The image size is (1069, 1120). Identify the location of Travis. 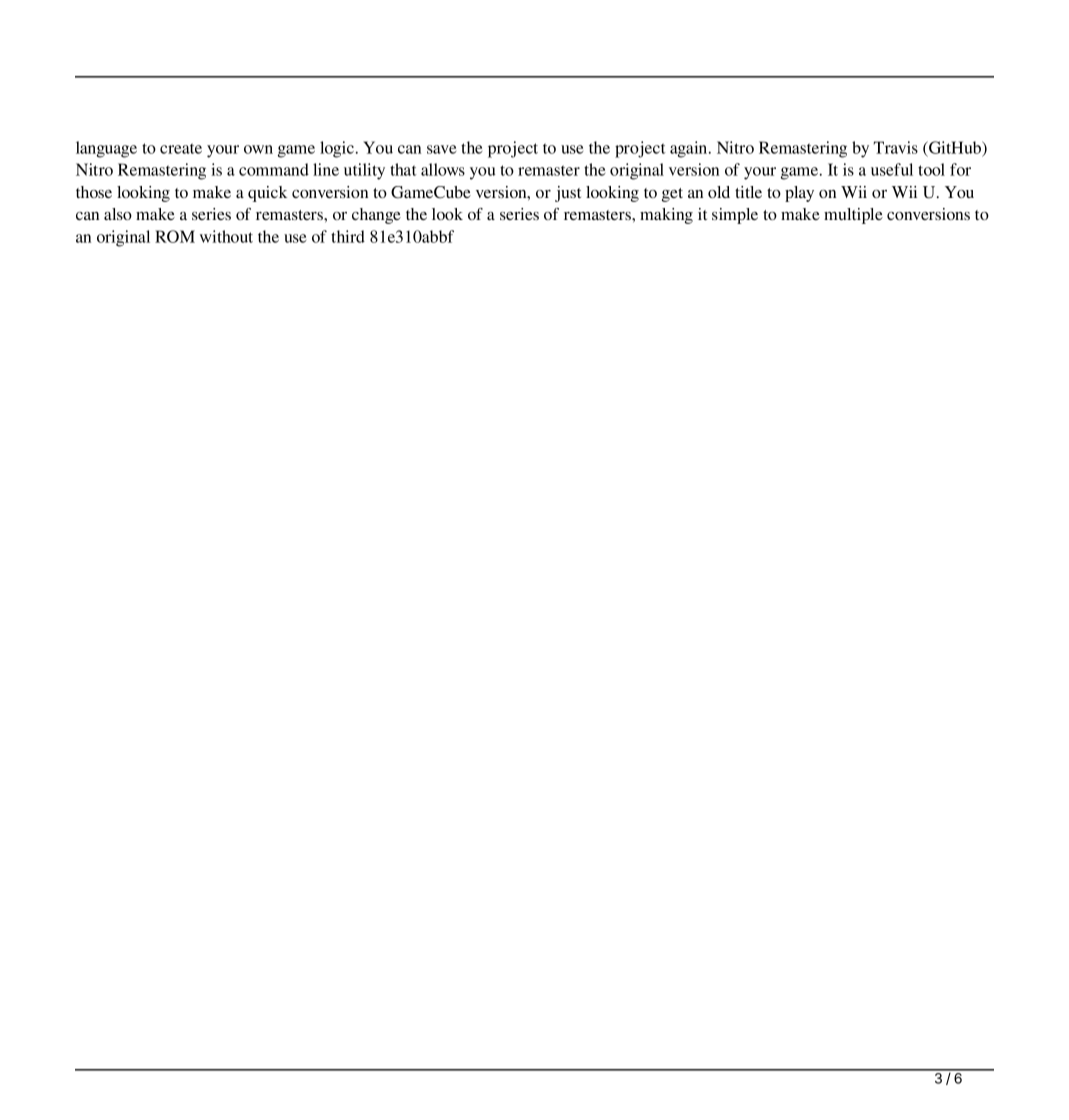
(896, 147).
